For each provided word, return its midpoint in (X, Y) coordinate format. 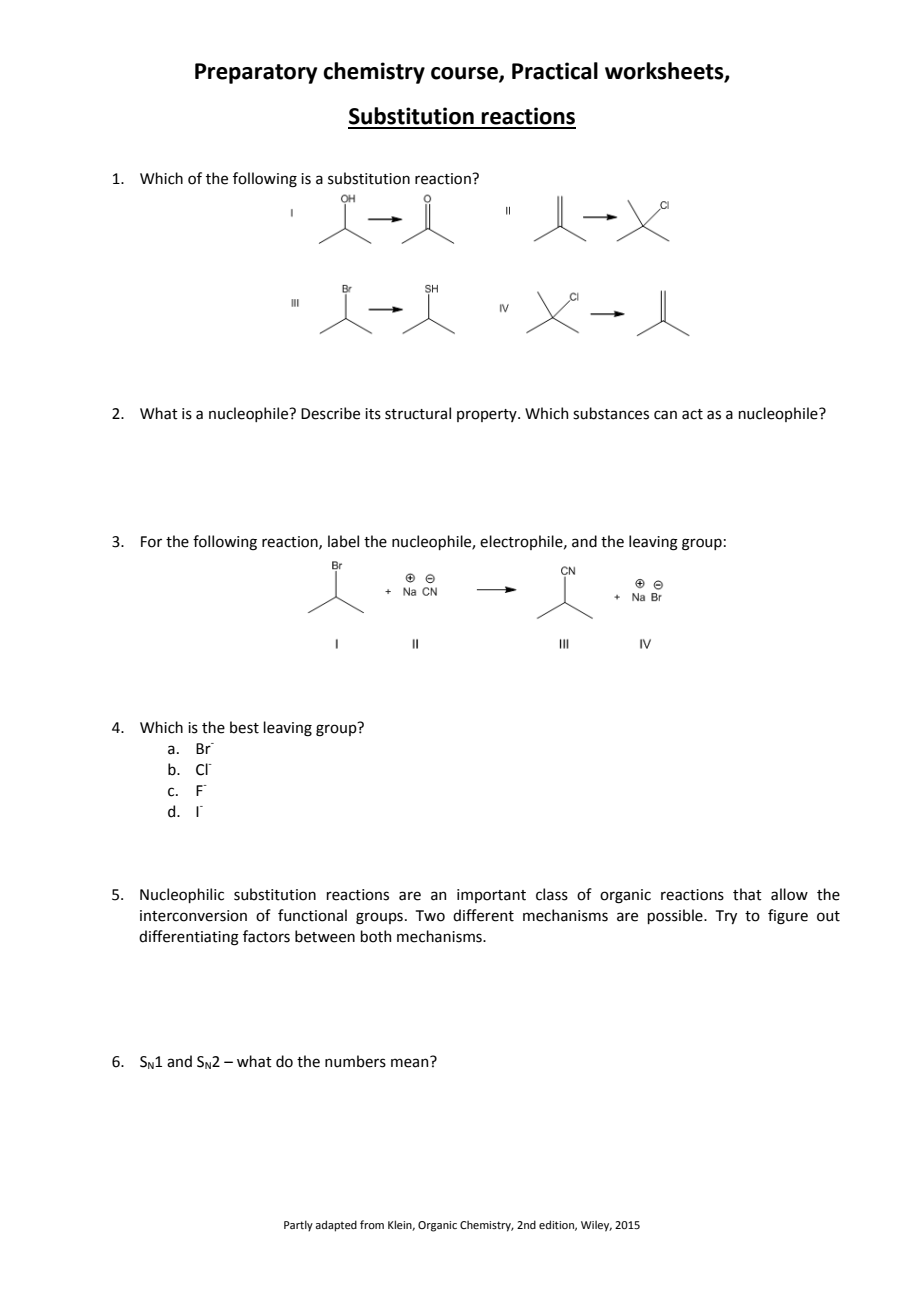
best (244, 727)
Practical (555, 71)
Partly (298, 1226)
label (343, 541)
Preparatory (256, 73)
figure (788, 917)
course (465, 74)
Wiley (596, 1226)
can (665, 415)
